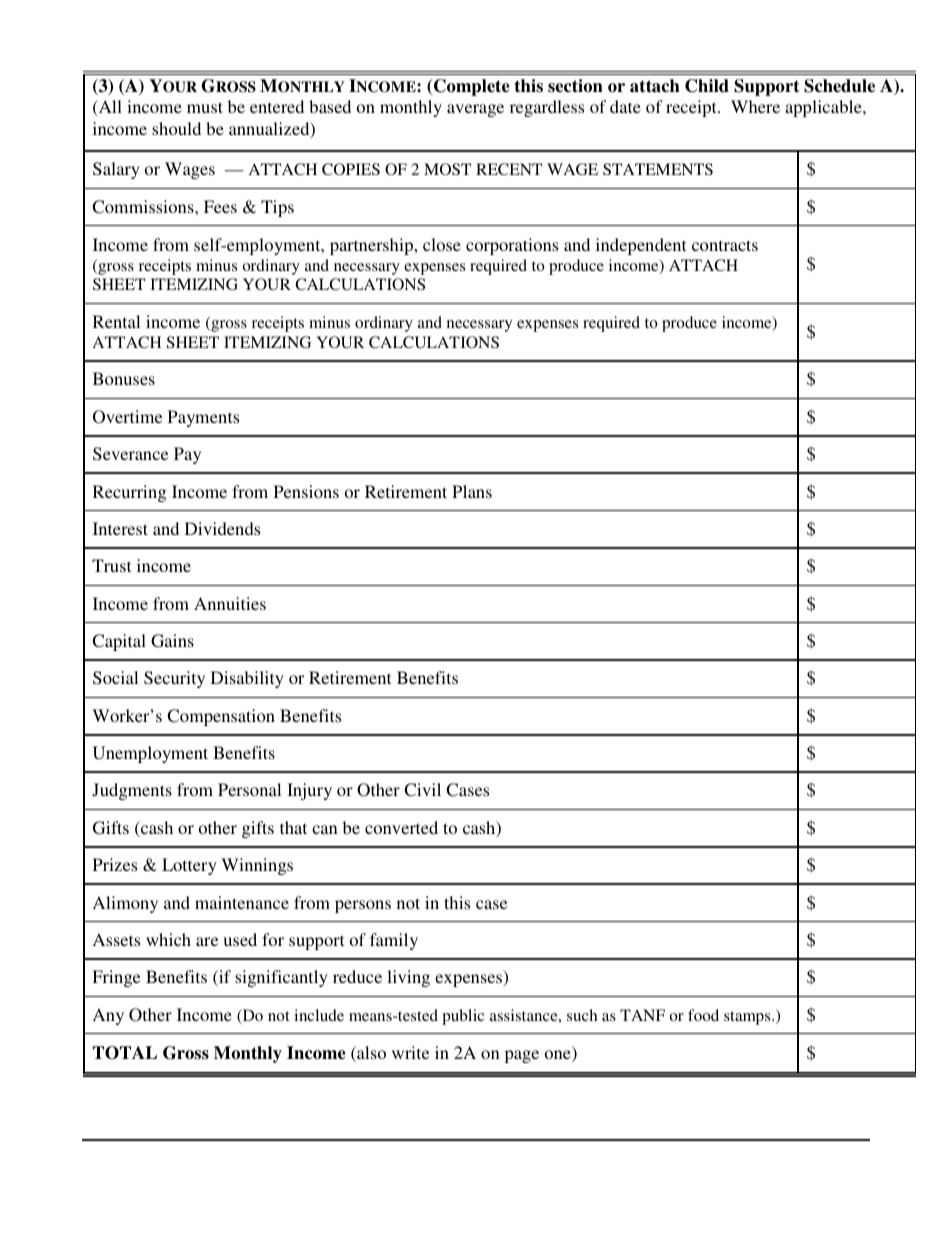 This screenshot has height=1233, width=952. Describe the element at coordinates (125, 1053) in the screenshot. I see `TOTAL` at that location.
